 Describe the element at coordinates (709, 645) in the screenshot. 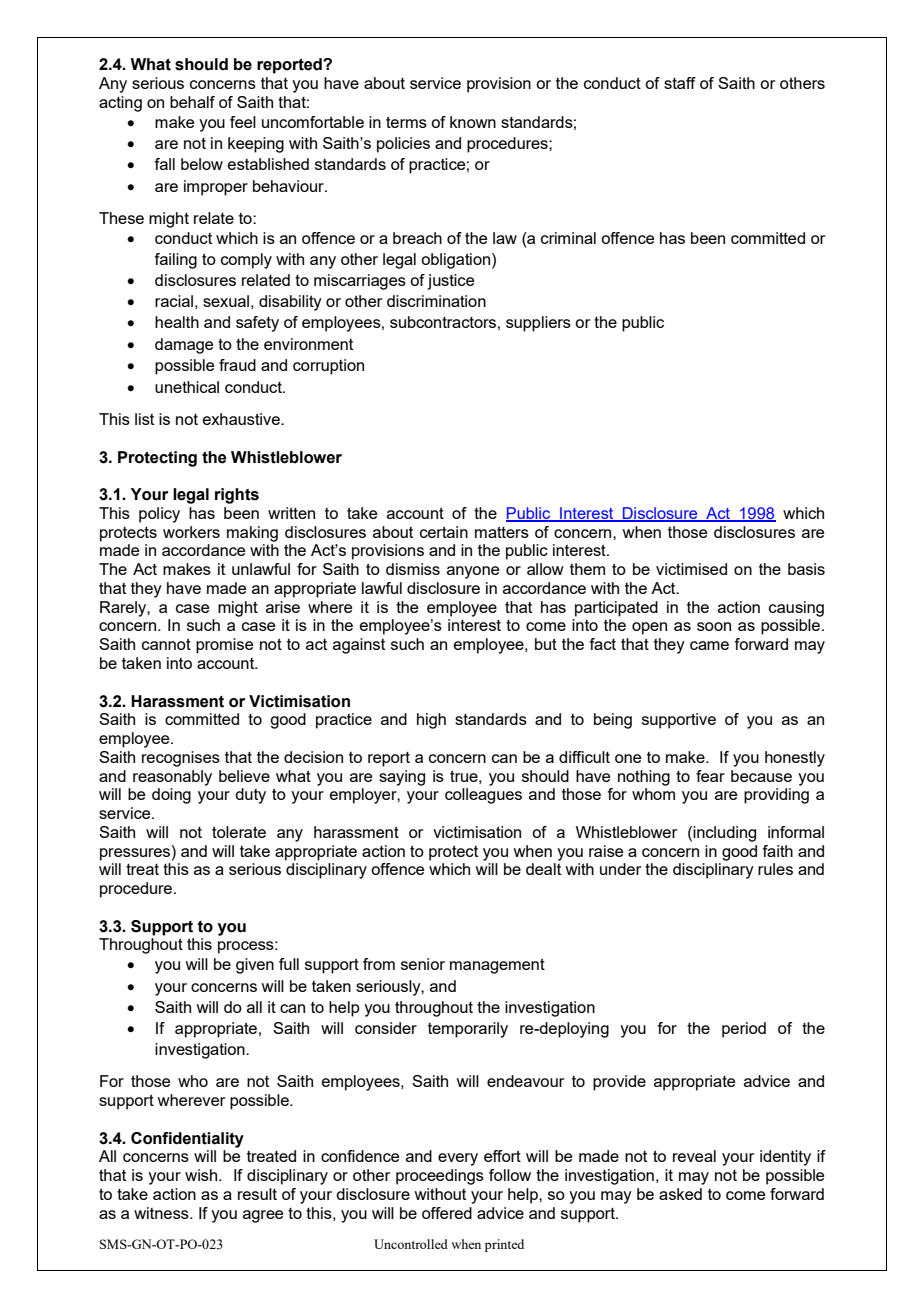

I see `came` at that location.
